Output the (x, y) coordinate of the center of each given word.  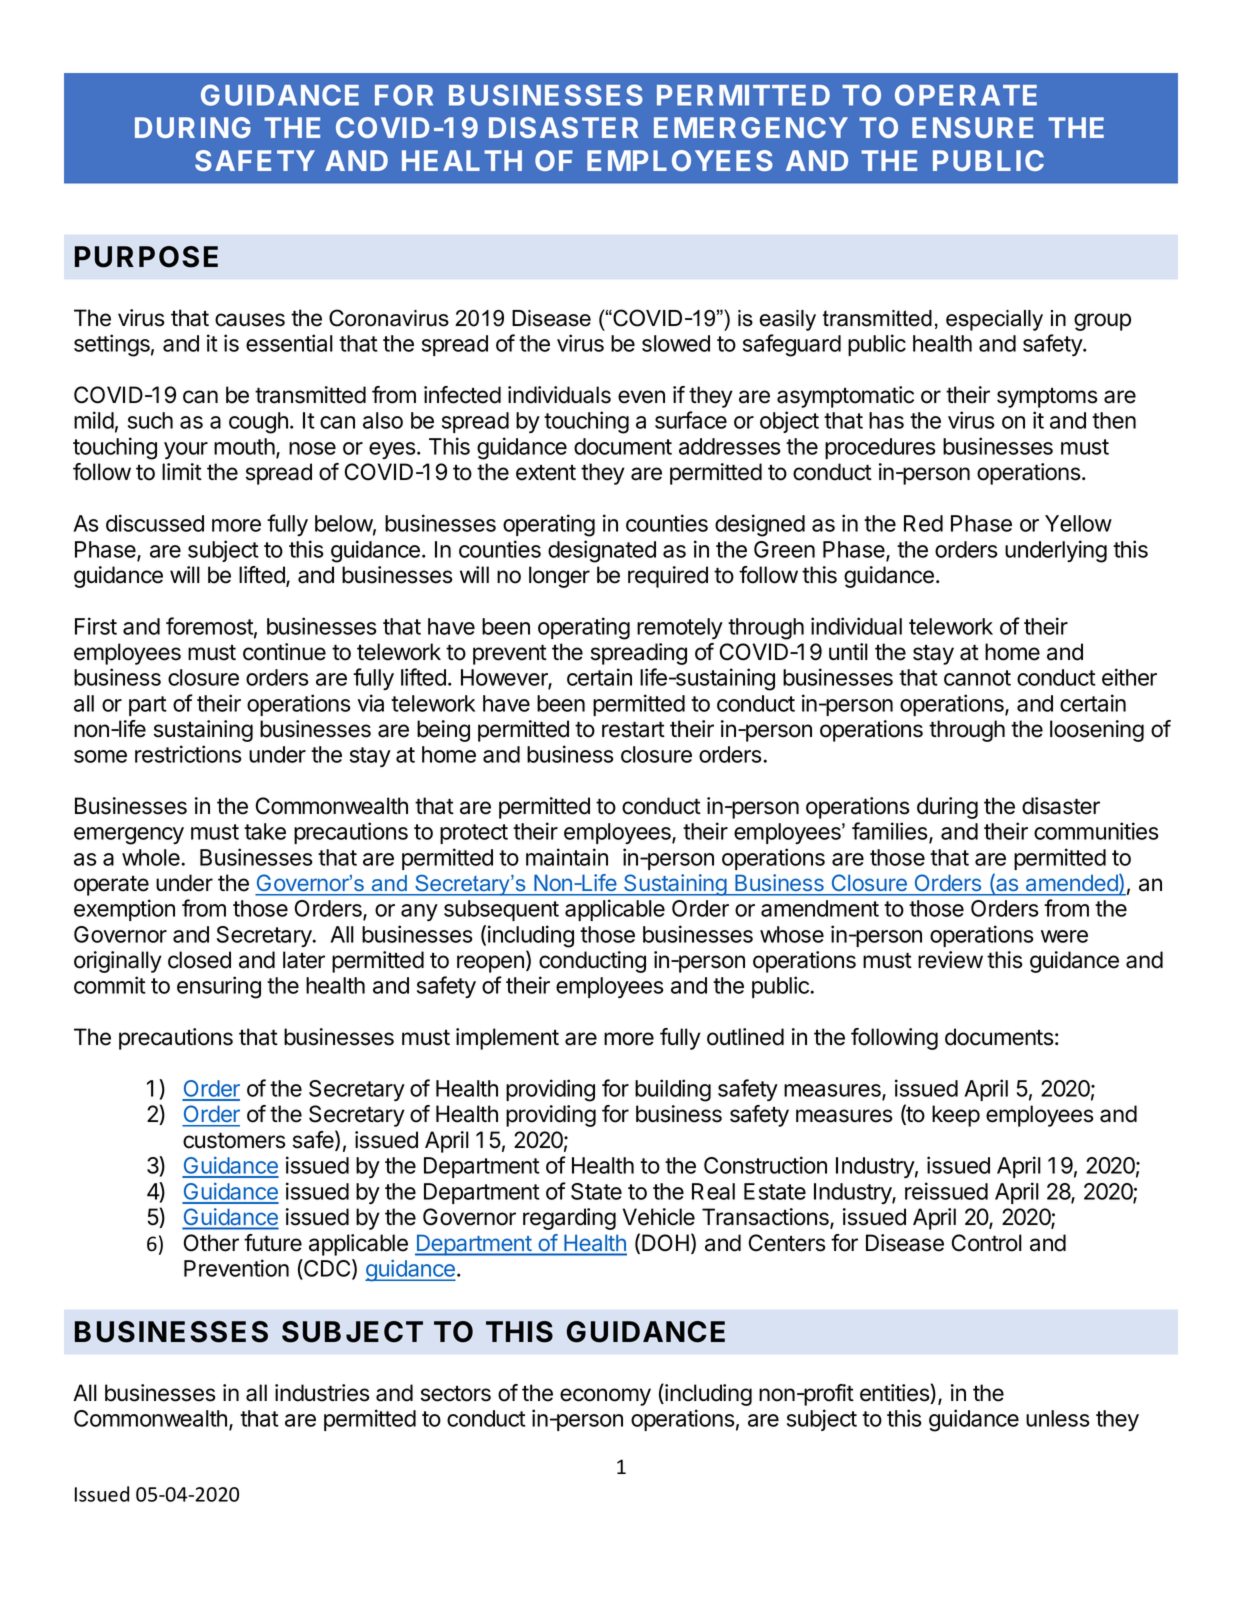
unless (1057, 1418)
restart (633, 729)
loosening (1097, 731)
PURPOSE (146, 257)
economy (605, 1397)
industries (322, 1393)
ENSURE (972, 127)
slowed (676, 343)
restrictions (188, 754)
